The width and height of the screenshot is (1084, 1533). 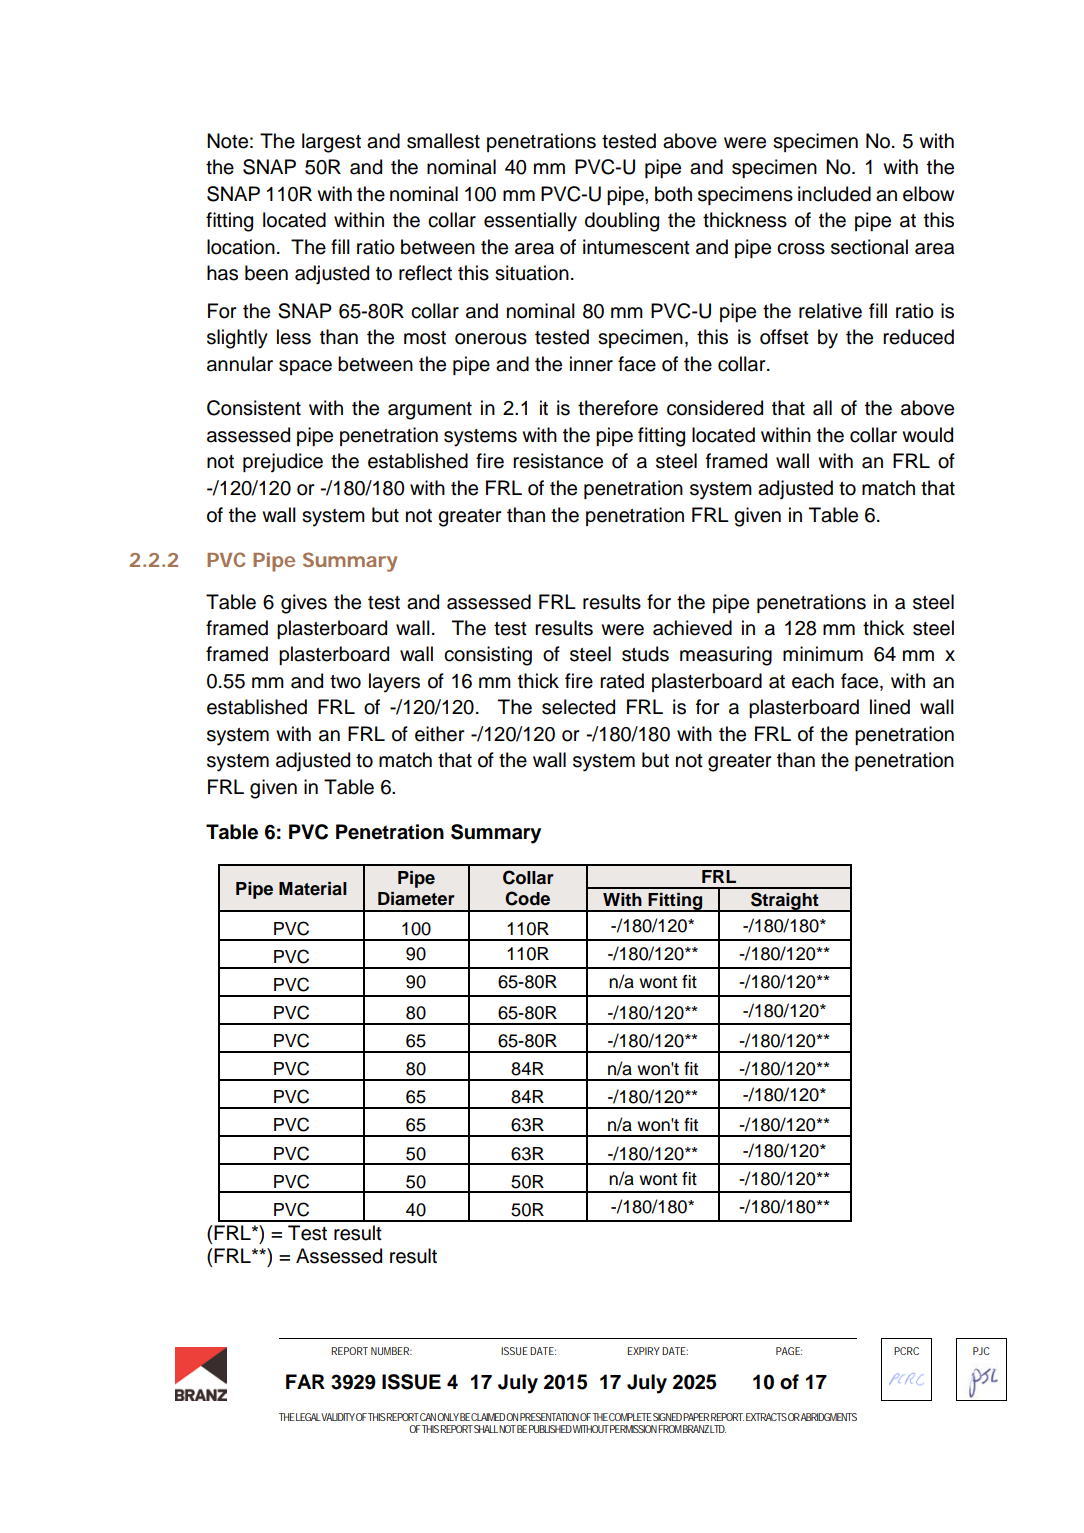 What do you see at coordinates (622, 222) in the screenshot?
I see `doubling` at bounding box center [622, 222].
